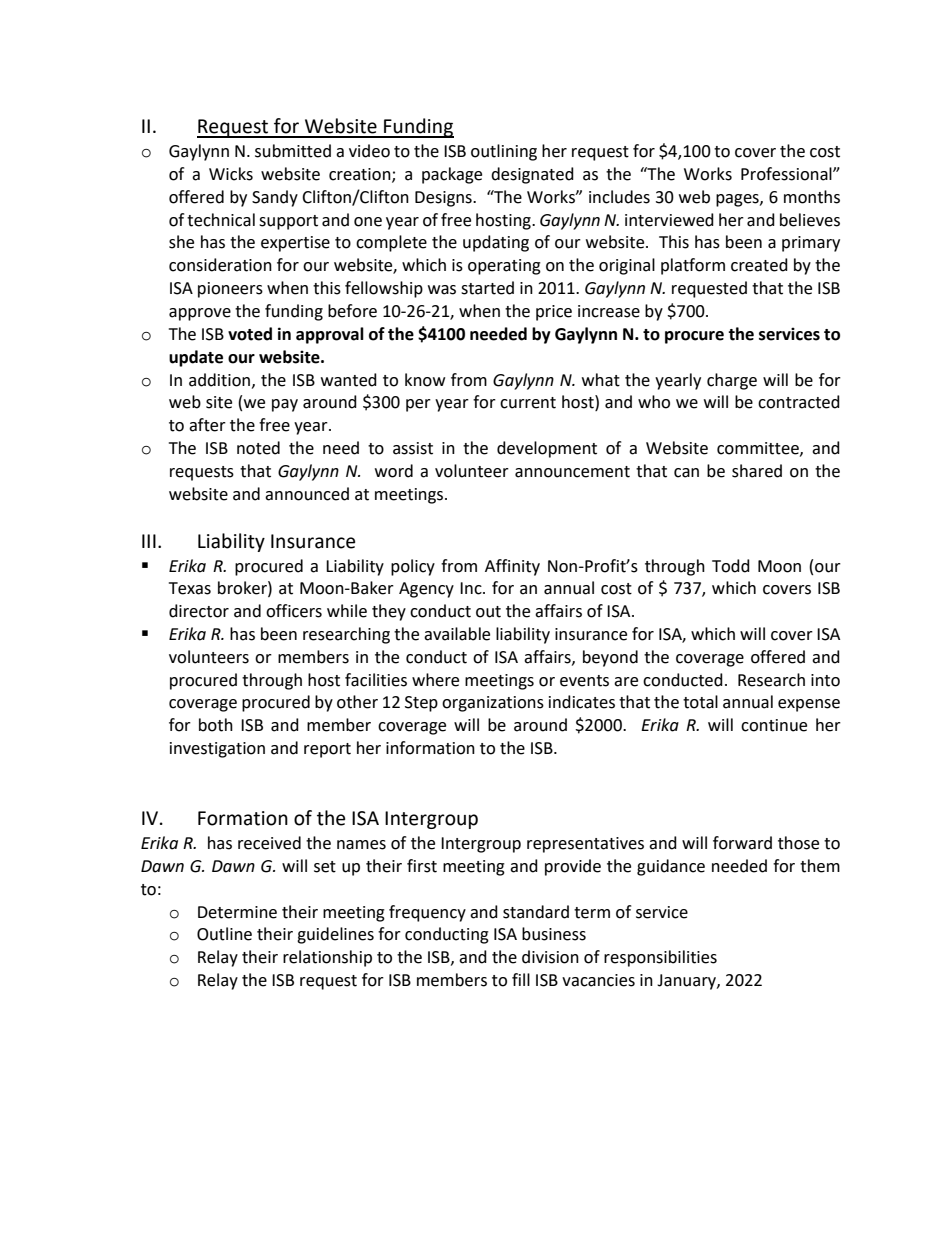 Image resolution: width=952 pixels, height=1233 pixels. What do you see at coordinates (512, 567) in the document?
I see `Affinity` at bounding box center [512, 567].
